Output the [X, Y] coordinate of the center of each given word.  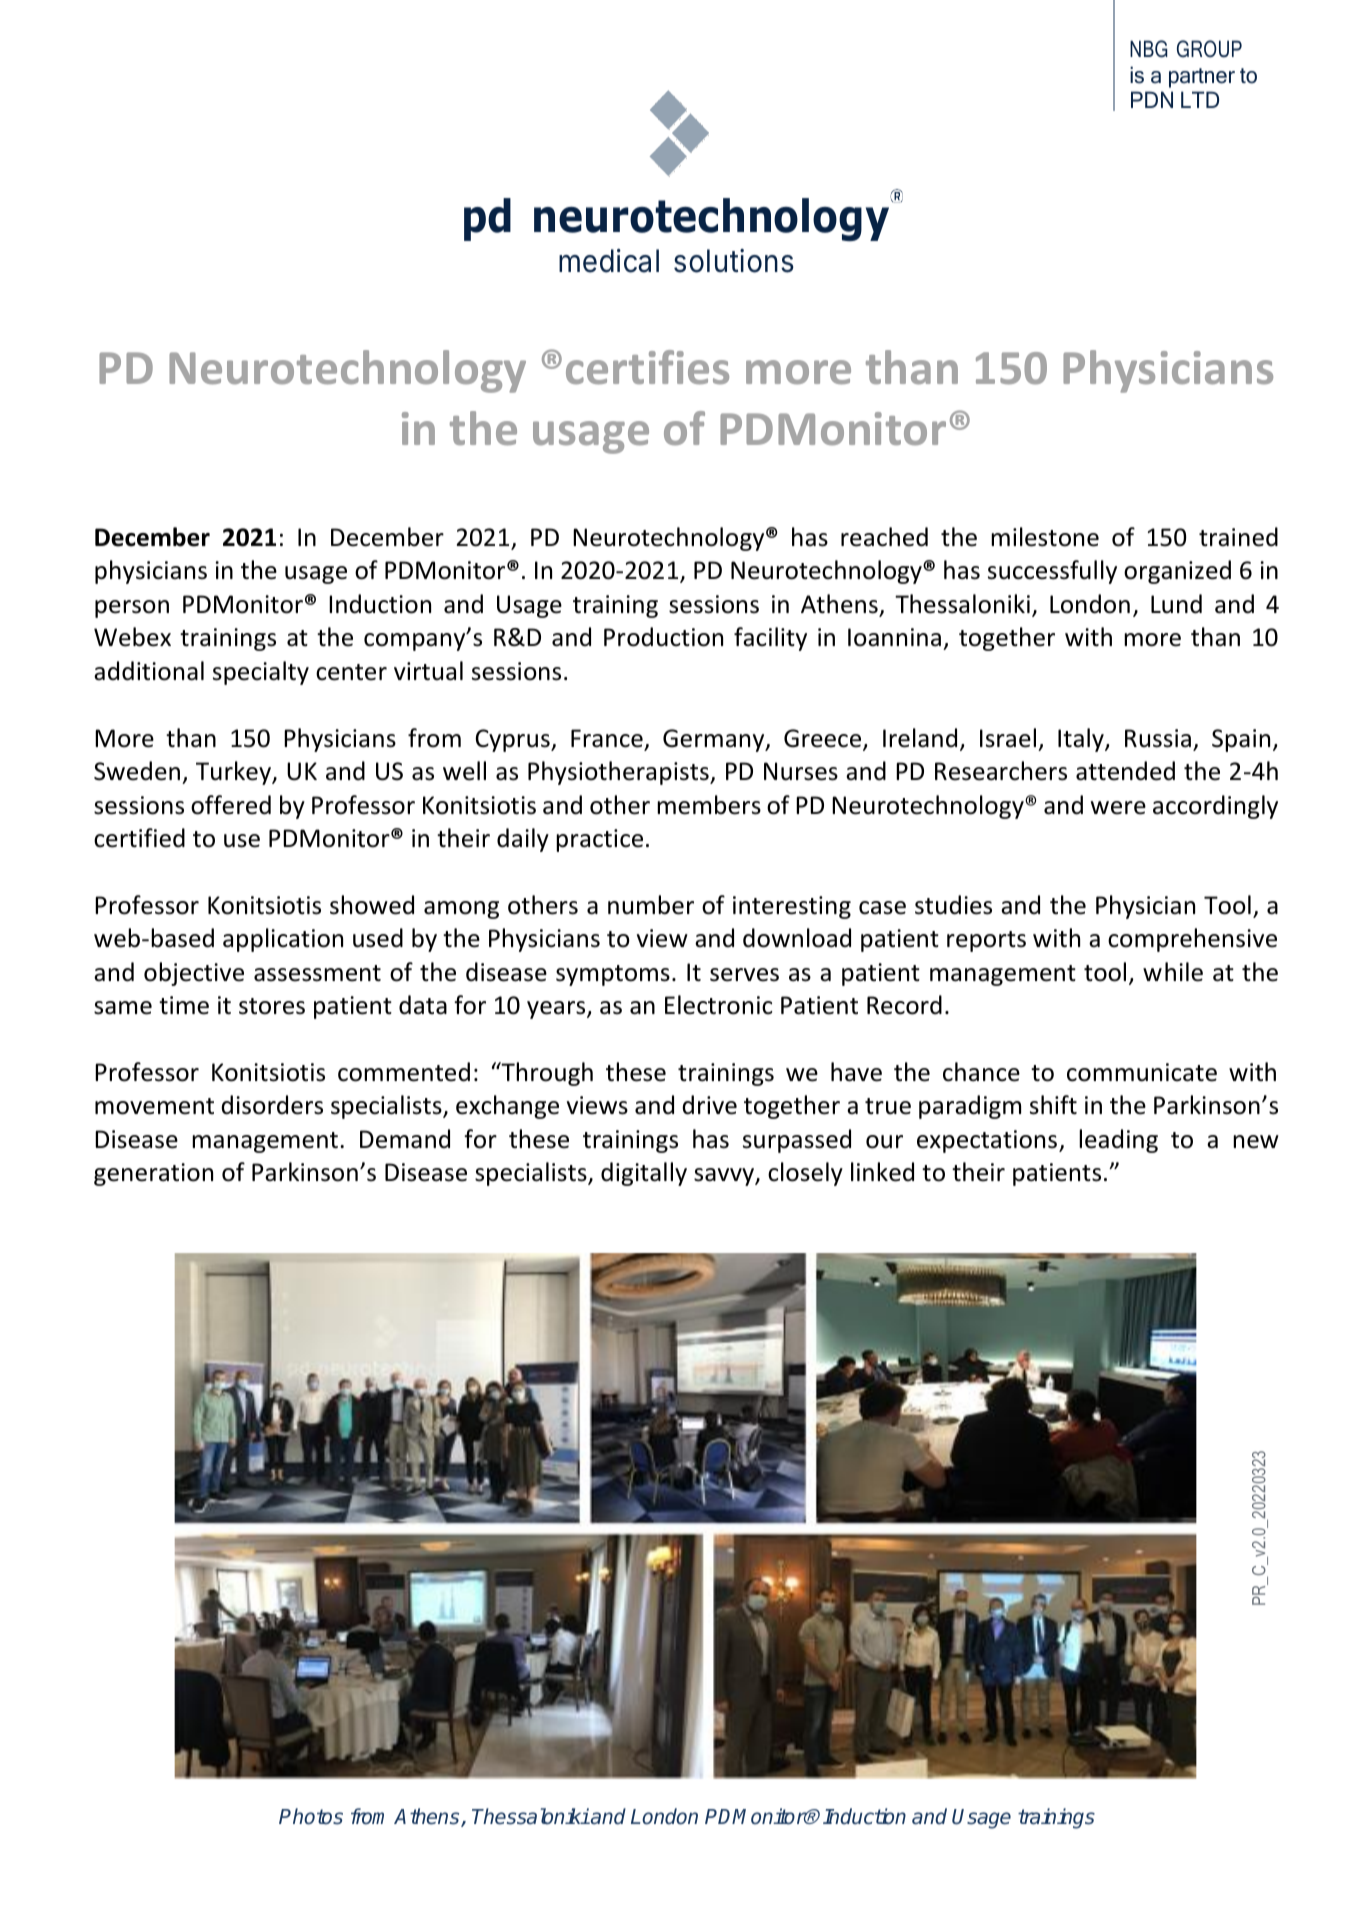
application [283, 940]
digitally [644, 1174]
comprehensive [1192, 940]
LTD [1200, 99]
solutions [734, 261]
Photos [311, 1816]
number [651, 905]
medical [609, 261]
